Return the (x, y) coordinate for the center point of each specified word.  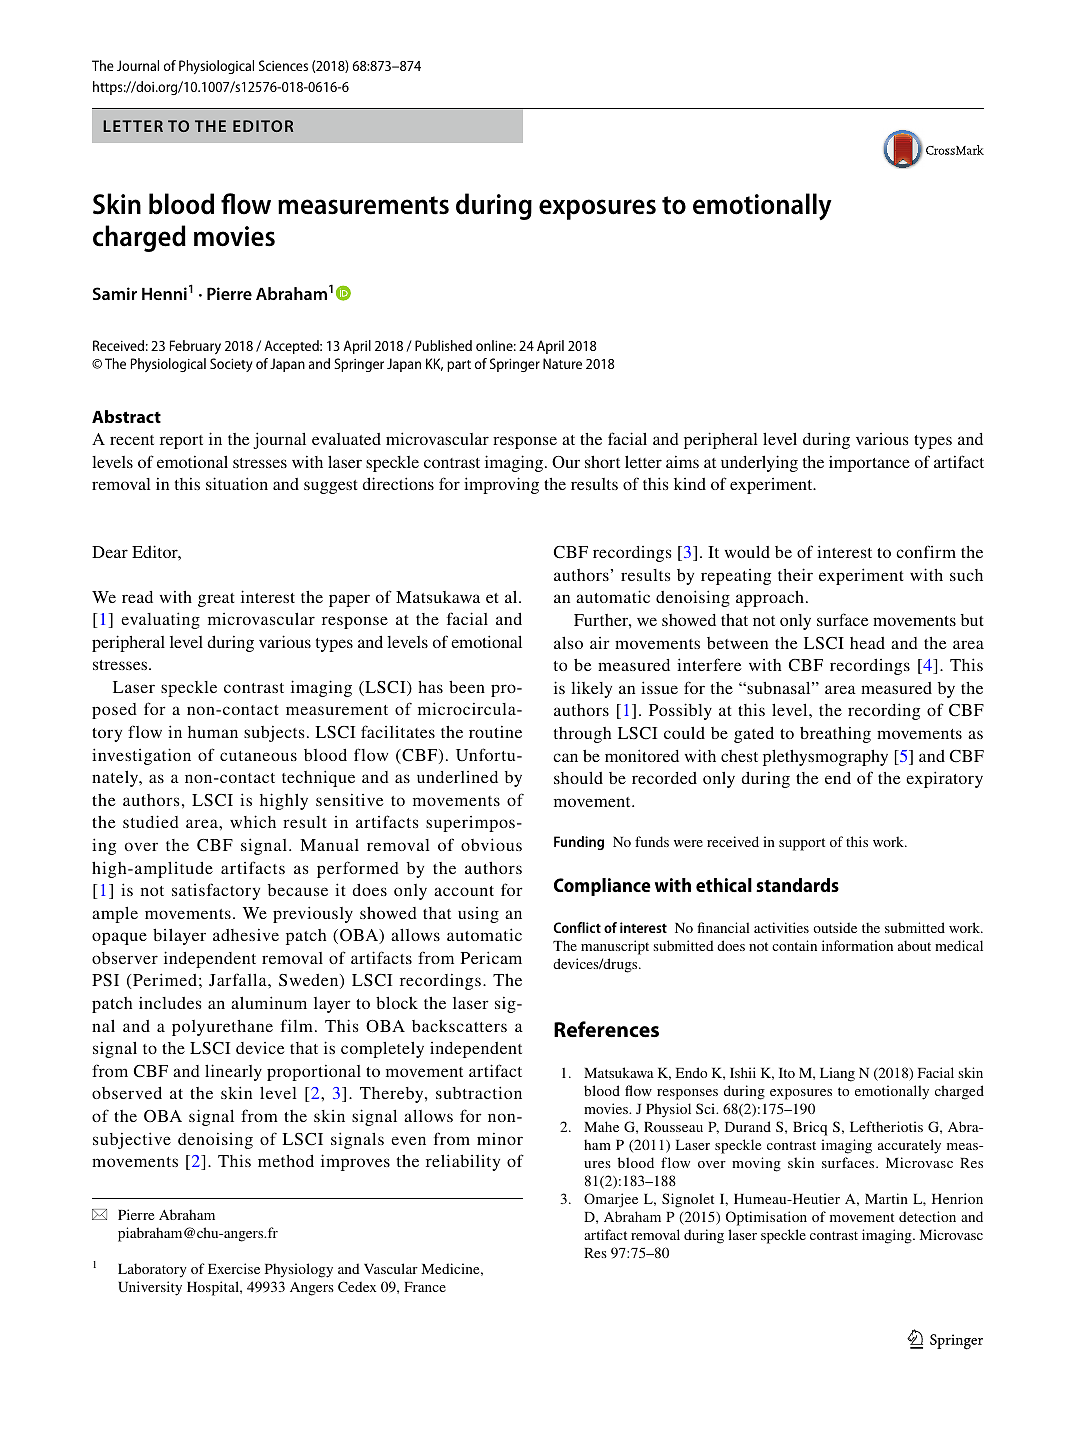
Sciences (283, 65)
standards (797, 885)
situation (237, 483)
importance (869, 464)
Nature (562, 363)
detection (927, 1216)
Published (443, 345)
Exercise (234, 1268)
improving (501, 485)
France (425, 1287)
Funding (579, 843)
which (253, 821)
